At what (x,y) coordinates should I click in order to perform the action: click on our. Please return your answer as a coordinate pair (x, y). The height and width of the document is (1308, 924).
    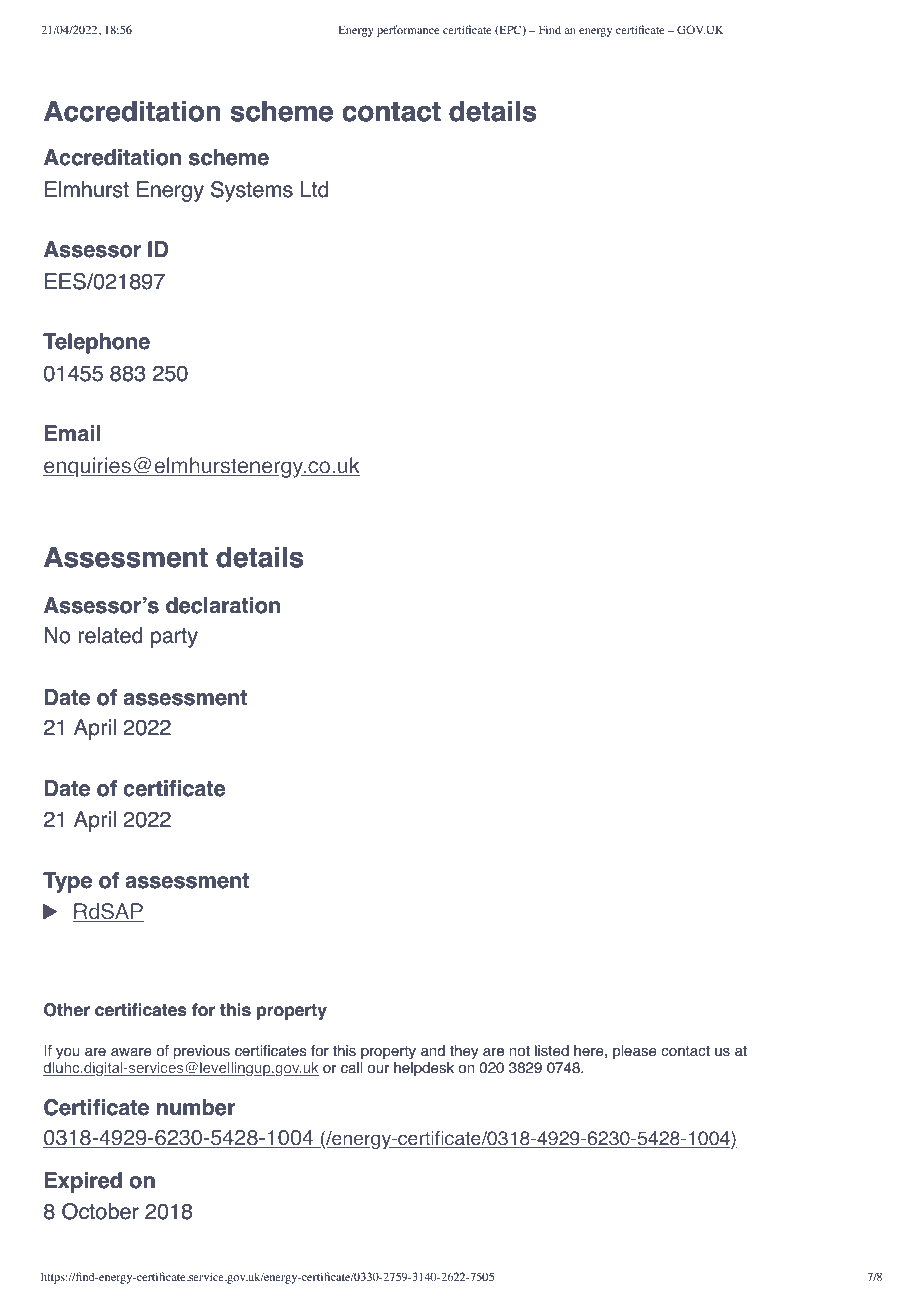
    Looking at the image, I should click on (378, 1069).
